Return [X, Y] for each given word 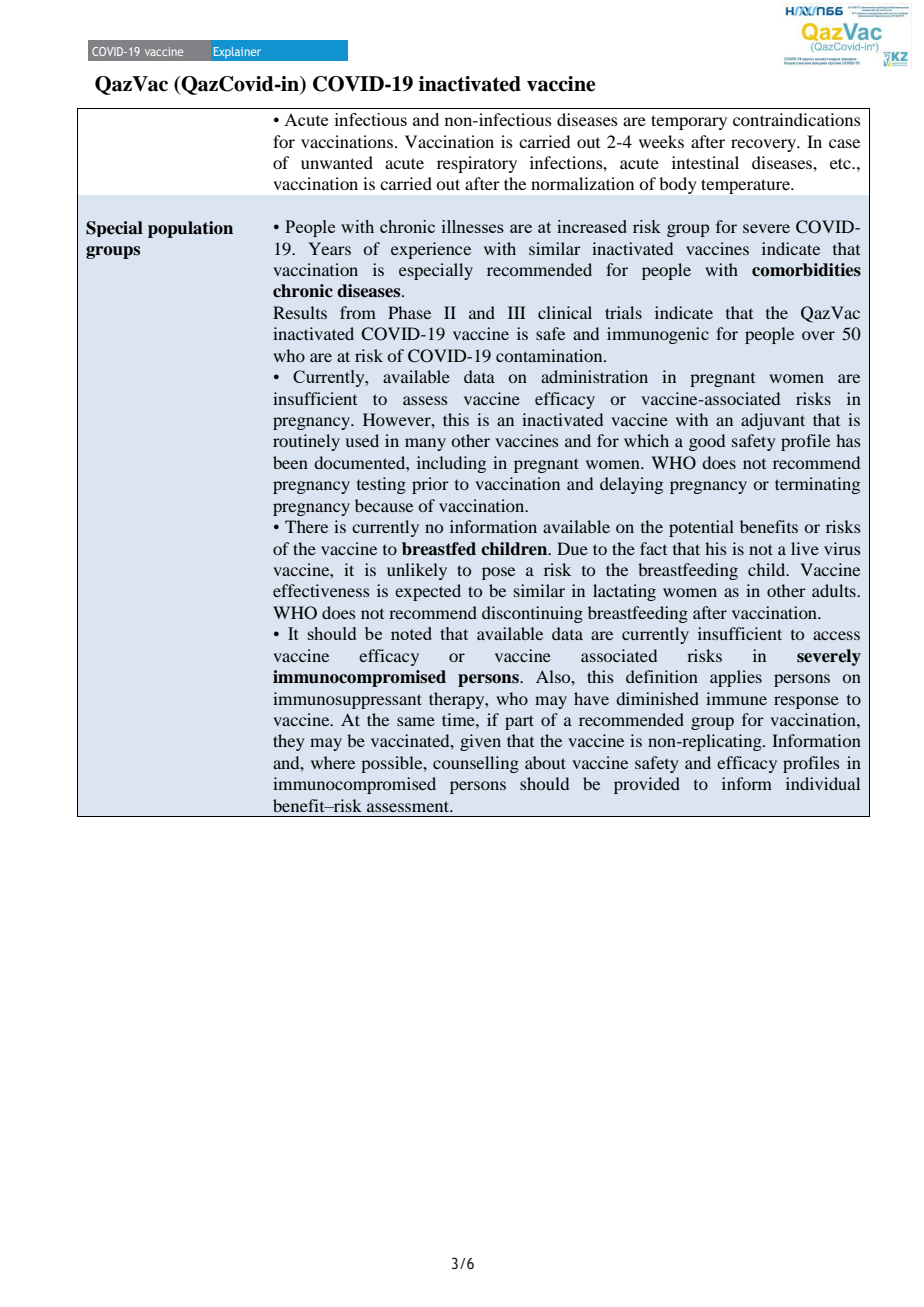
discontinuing [532, 614]
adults [835, 590]
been [290, 462]
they [288, 742]
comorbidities [806, 270]
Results [300, 312]
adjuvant [773, 421]
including [451, 464]
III [517, 312]
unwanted [337, 162]
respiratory [477, 164]
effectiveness [321, 590]
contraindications [797, 119]
